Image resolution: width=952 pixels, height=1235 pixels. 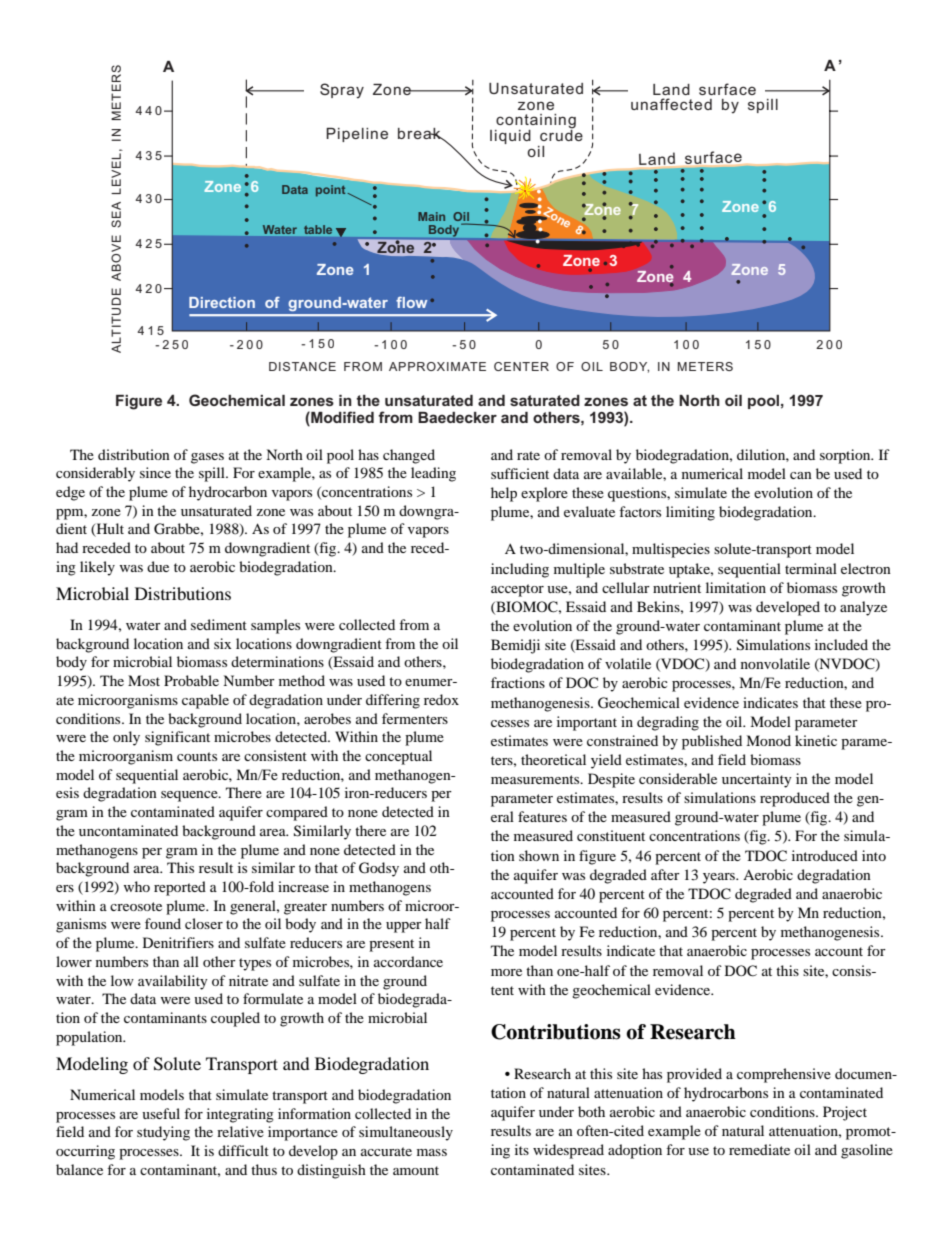 What do you see at coordinates (177, 738) in the image?
I see `significant` at bounding box center [177, 738].
